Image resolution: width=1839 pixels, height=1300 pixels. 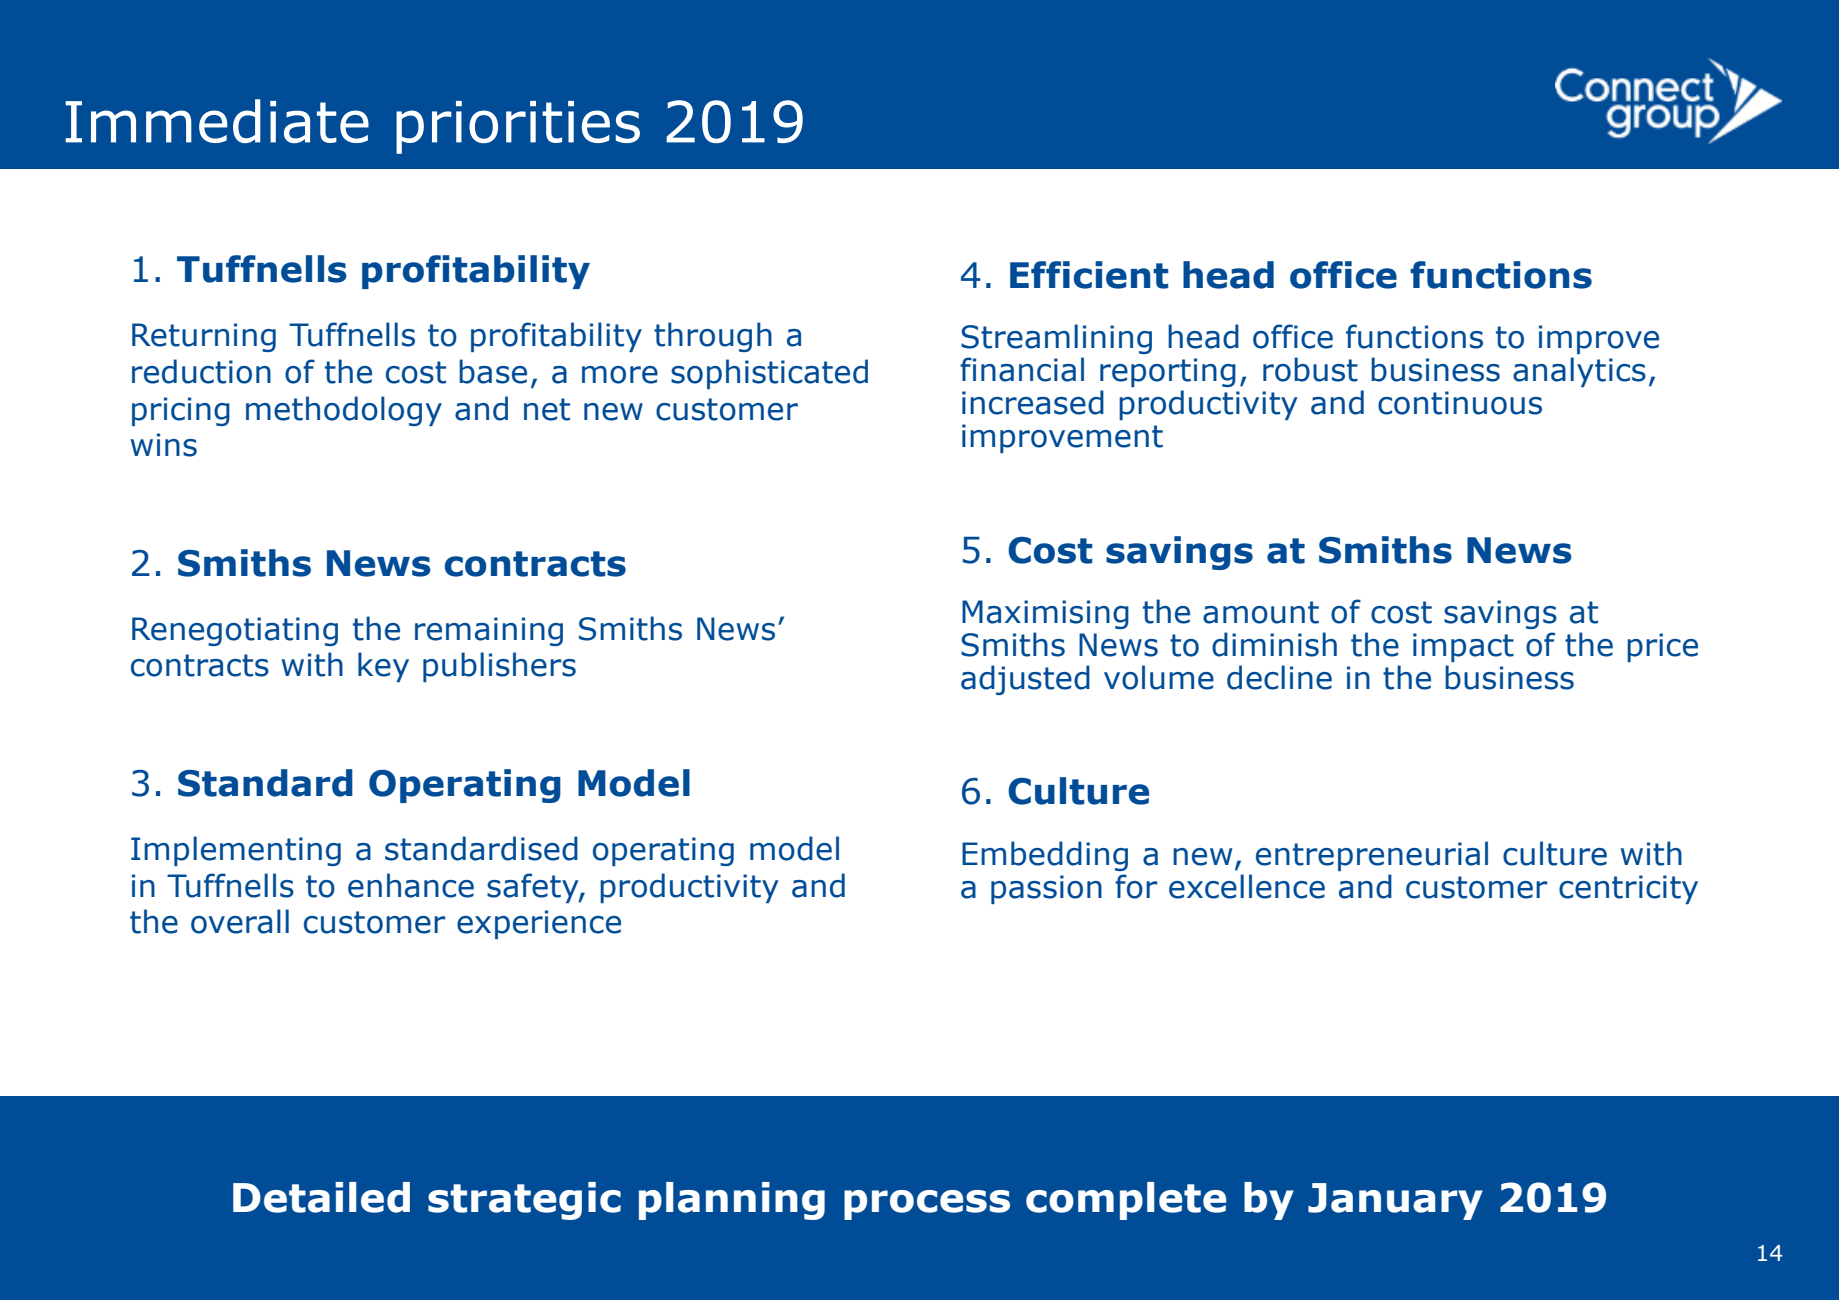 I want to click on analytics, so click(x=1579, y=372).
